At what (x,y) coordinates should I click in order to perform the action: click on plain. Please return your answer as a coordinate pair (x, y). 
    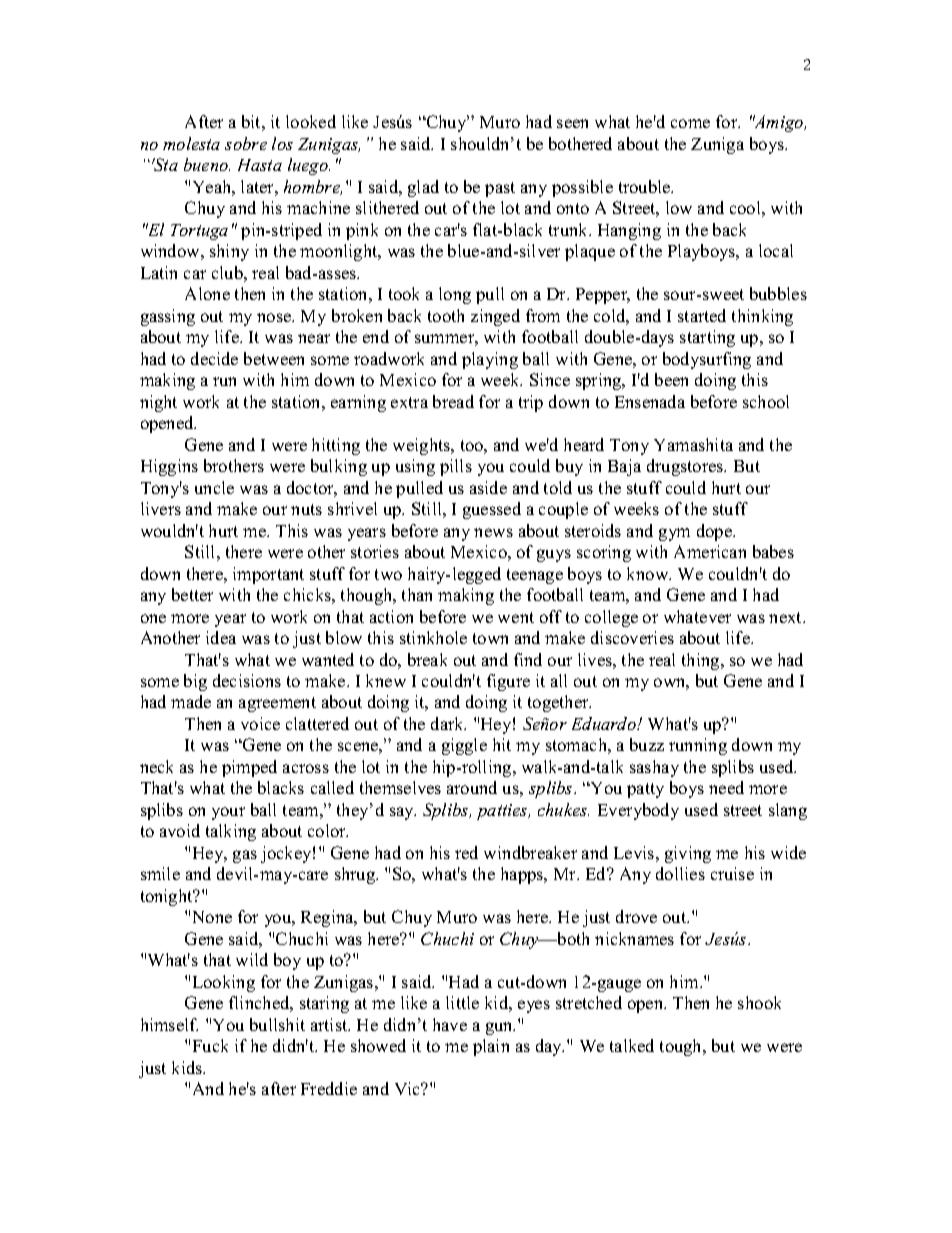
    Looking at the image, I should click on (491, 1047).
